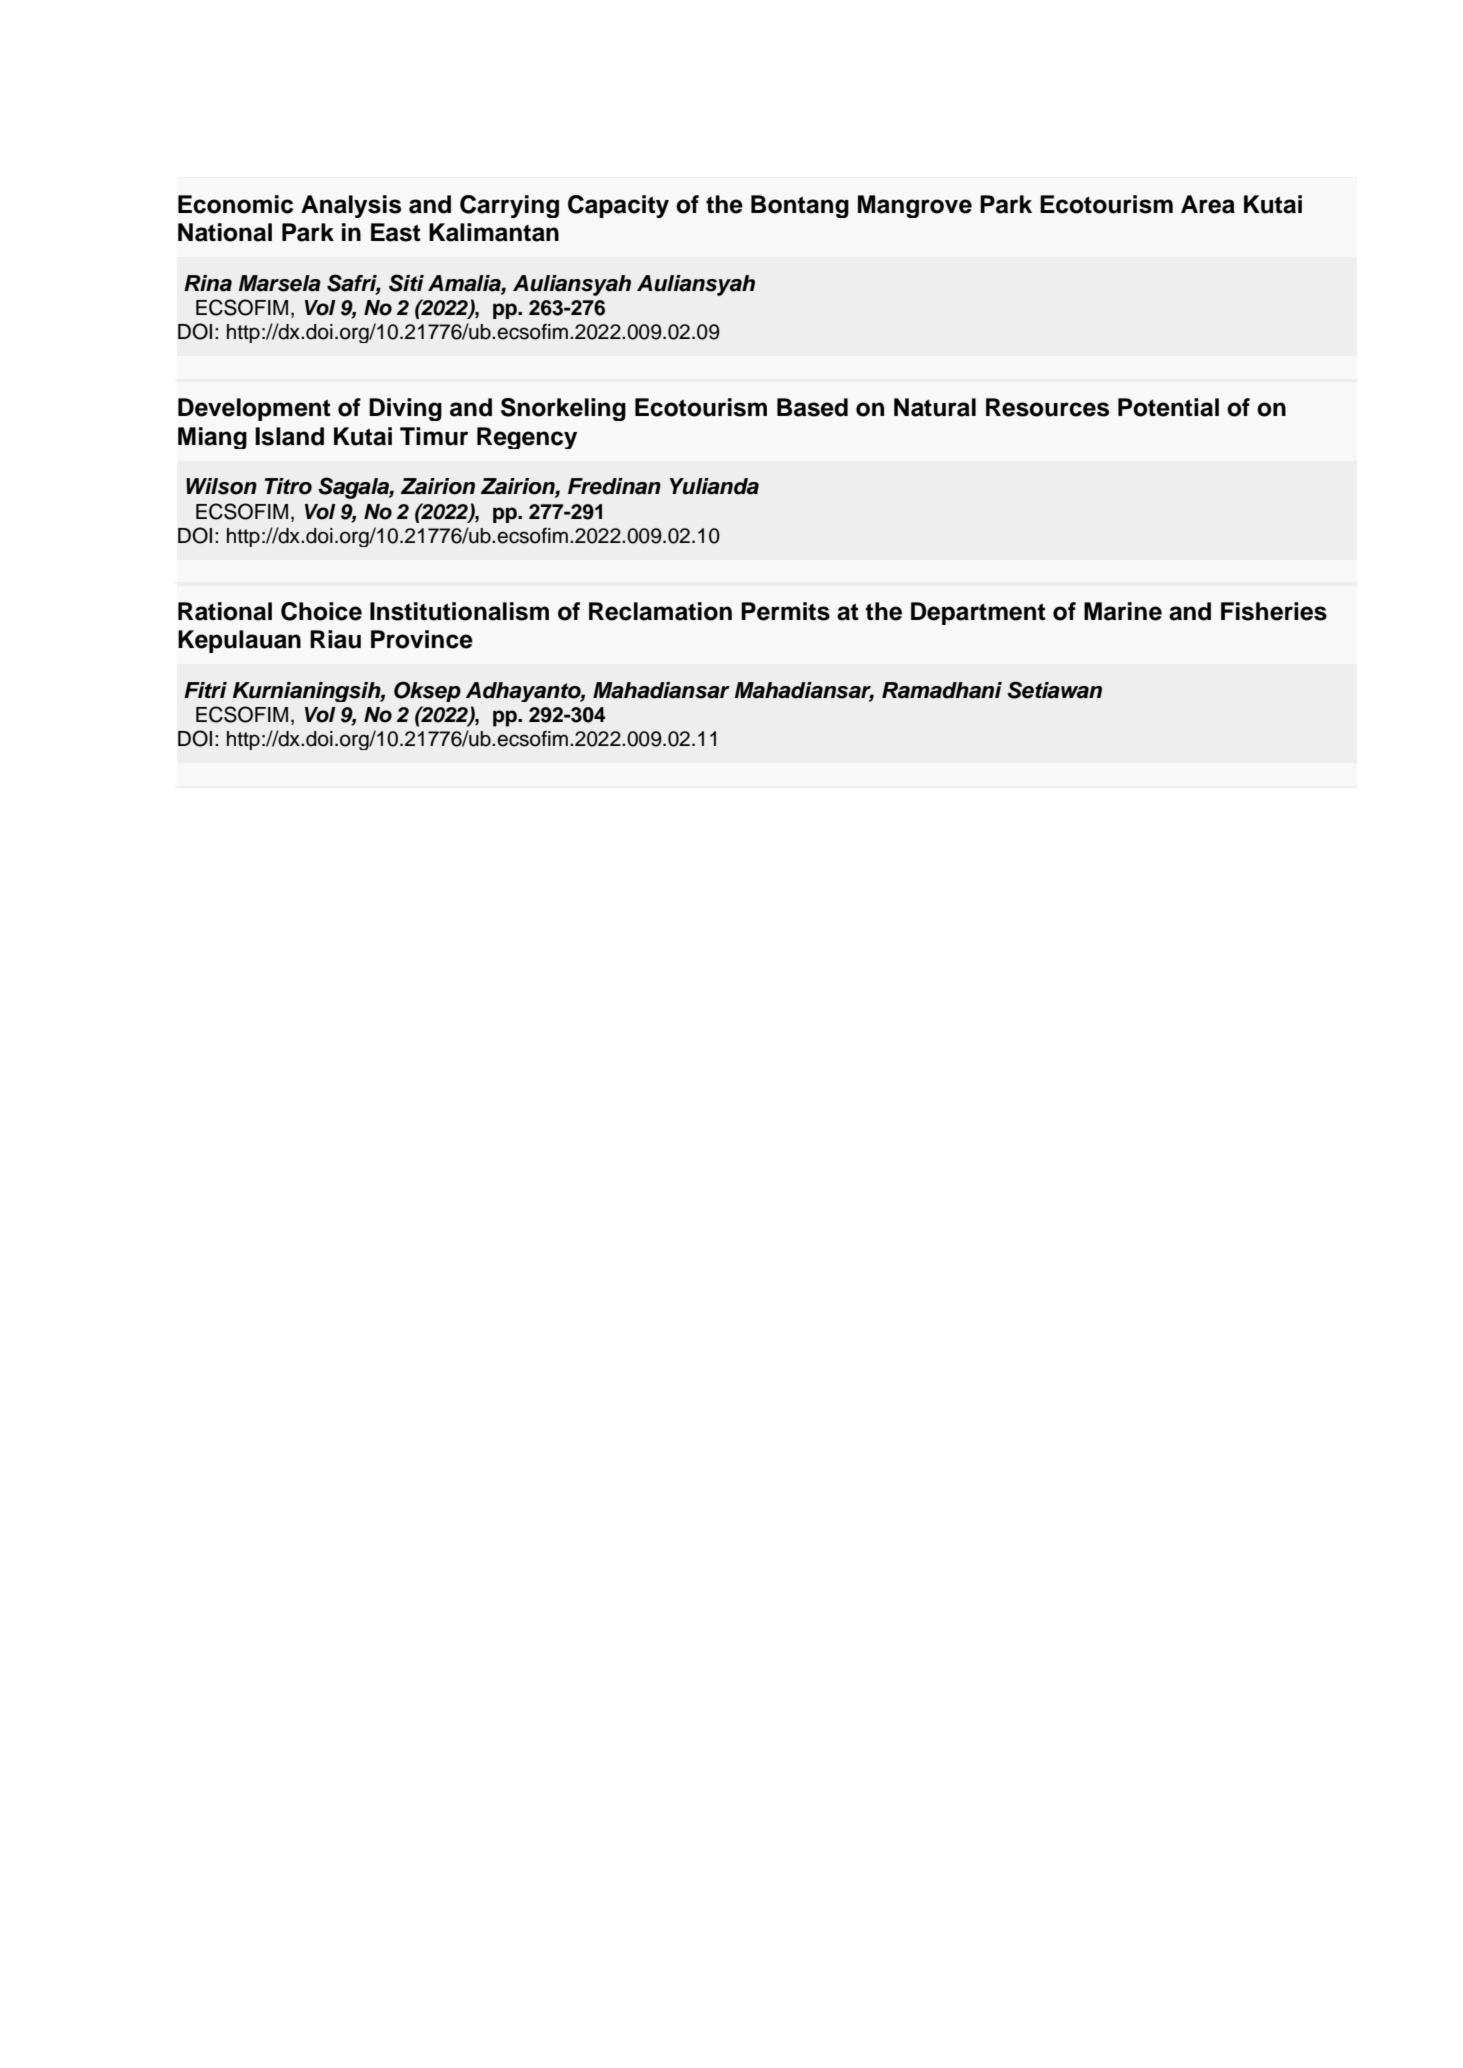  What do you see at coordinates (351, 206) in the image?
I see `Analysis` at bounding box center [351, 206].
